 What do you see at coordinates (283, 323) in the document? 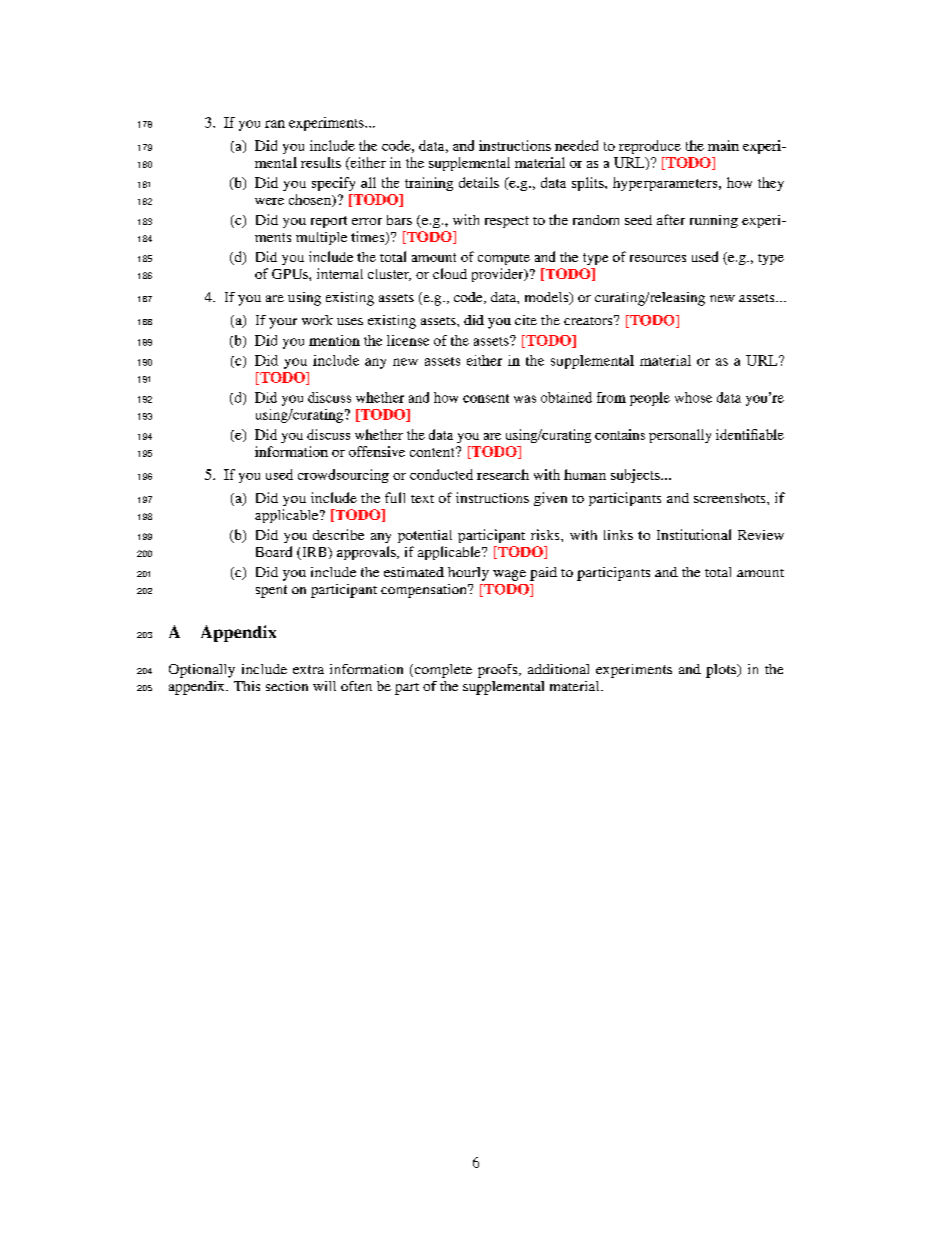
I see `your` at bounding box center [283, 323].
